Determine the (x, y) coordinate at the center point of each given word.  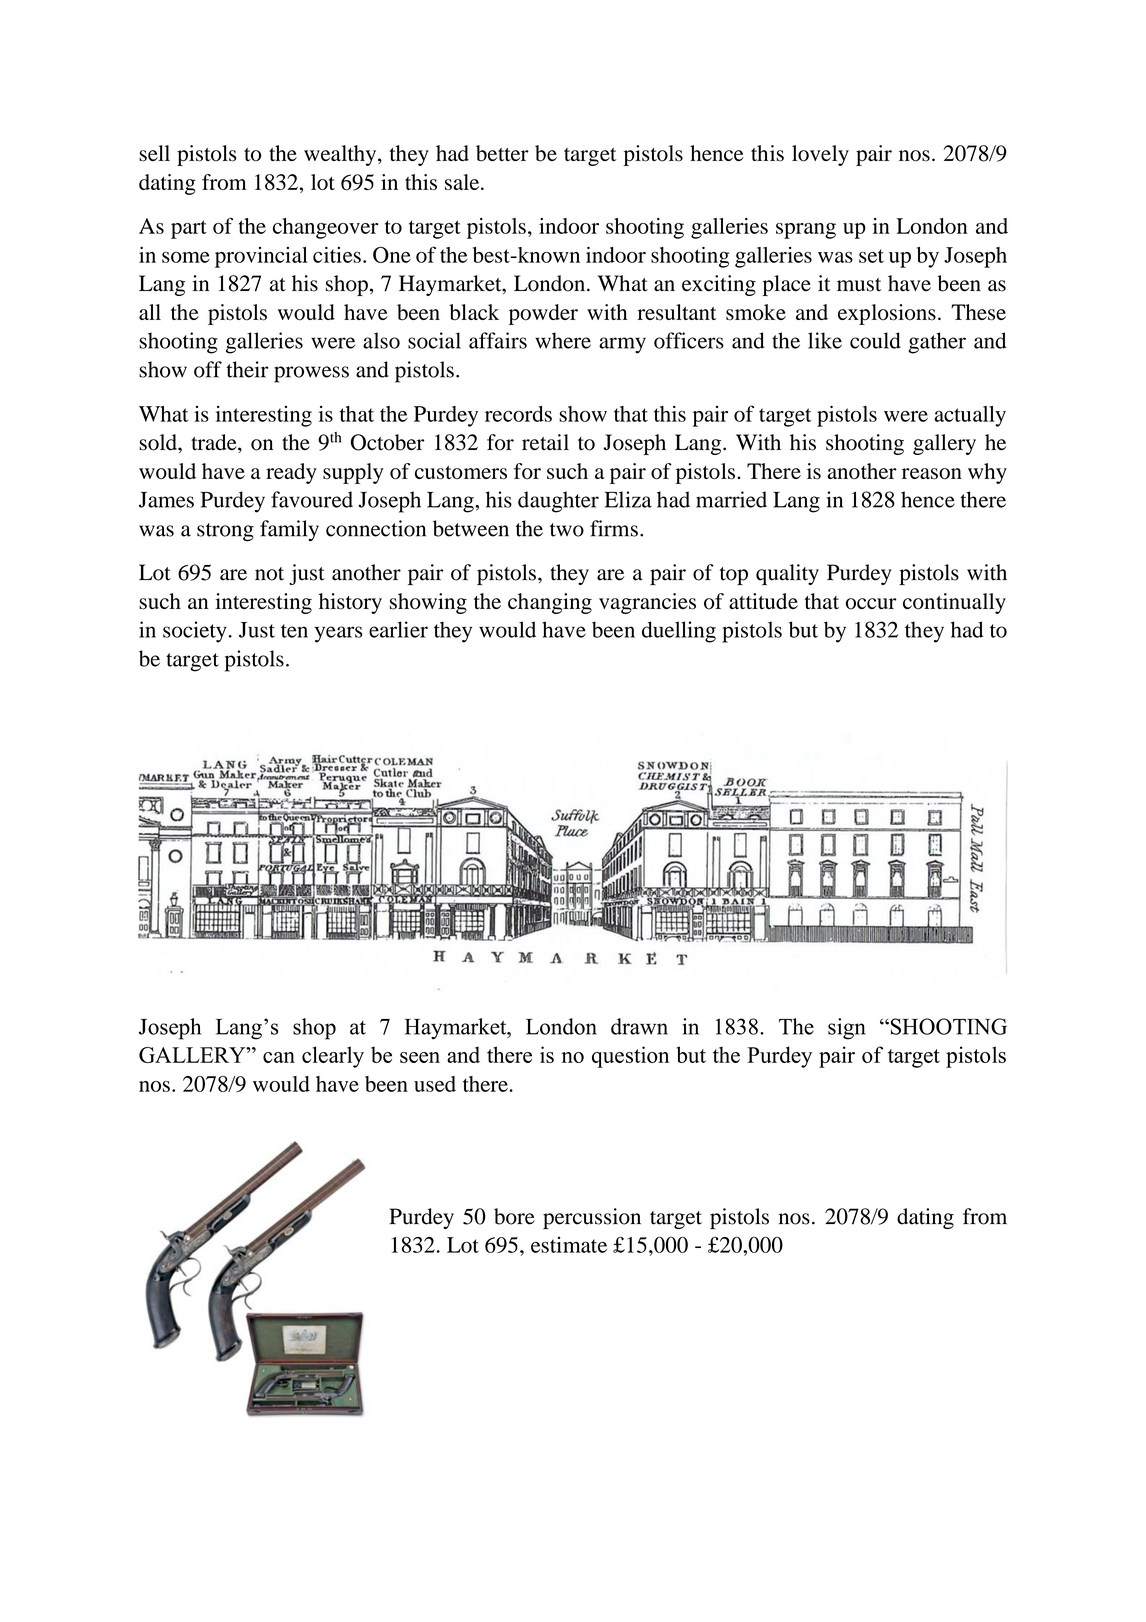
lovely (820, 155)
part (189, 229)
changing (550, 603)
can (279, 1057)
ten (294, 631)
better (502, 153)
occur (871, 604)
